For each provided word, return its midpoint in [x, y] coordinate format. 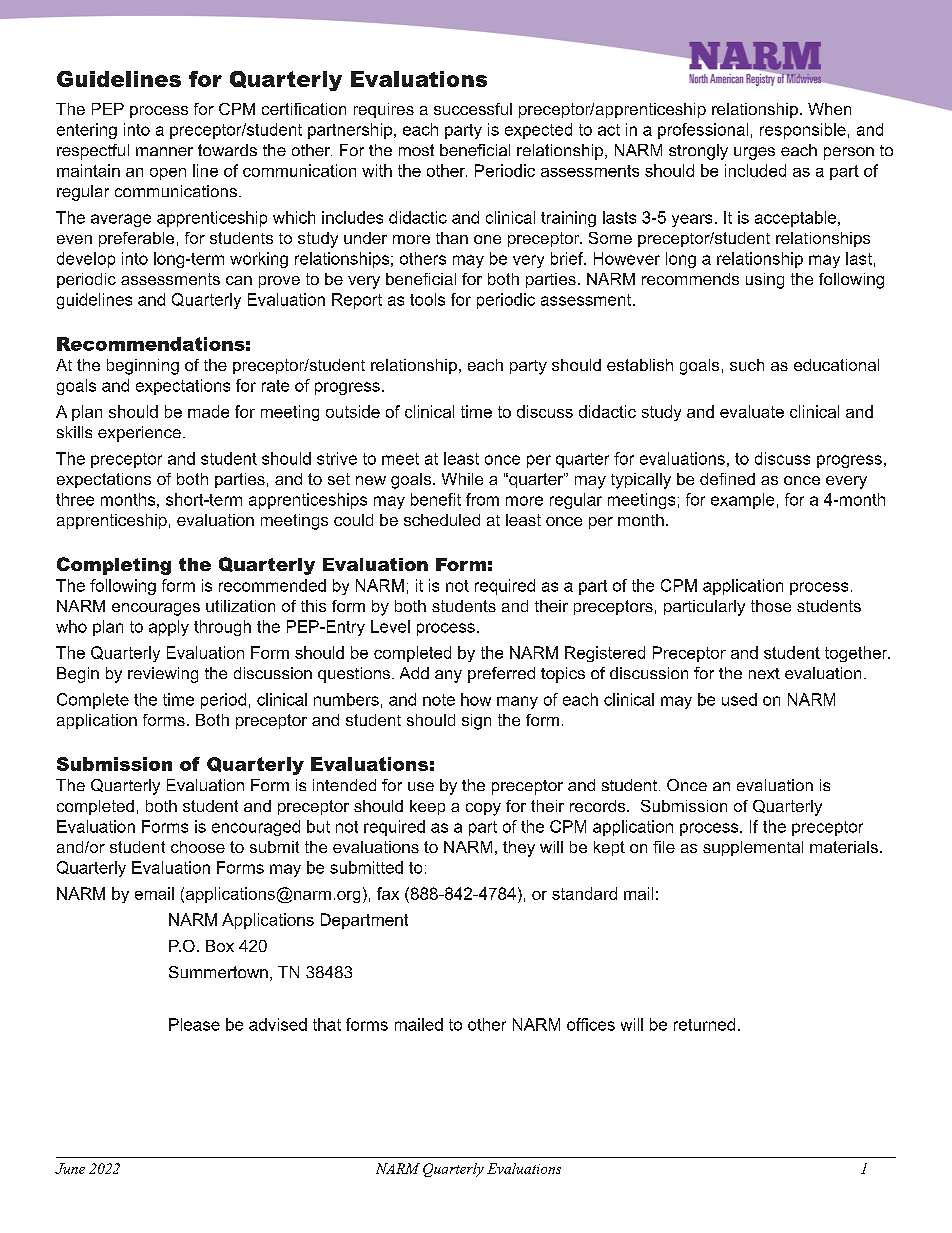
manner [164, 151]
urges [754, 153]
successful [473, 109]
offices [591, 1024]
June [70, 1168]
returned [704, 1024]
